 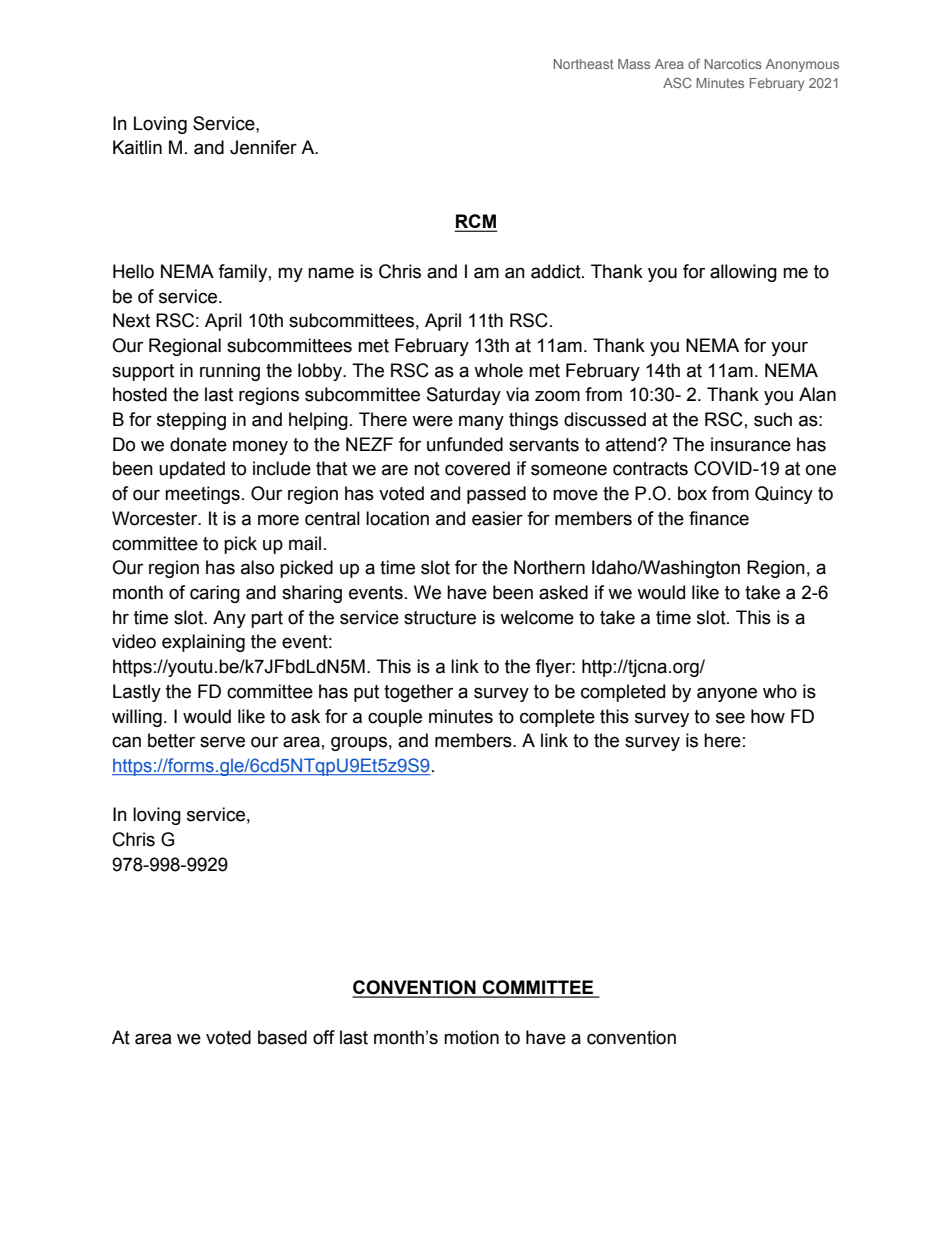 I want to click on based, so click(x=282, y=1037).
